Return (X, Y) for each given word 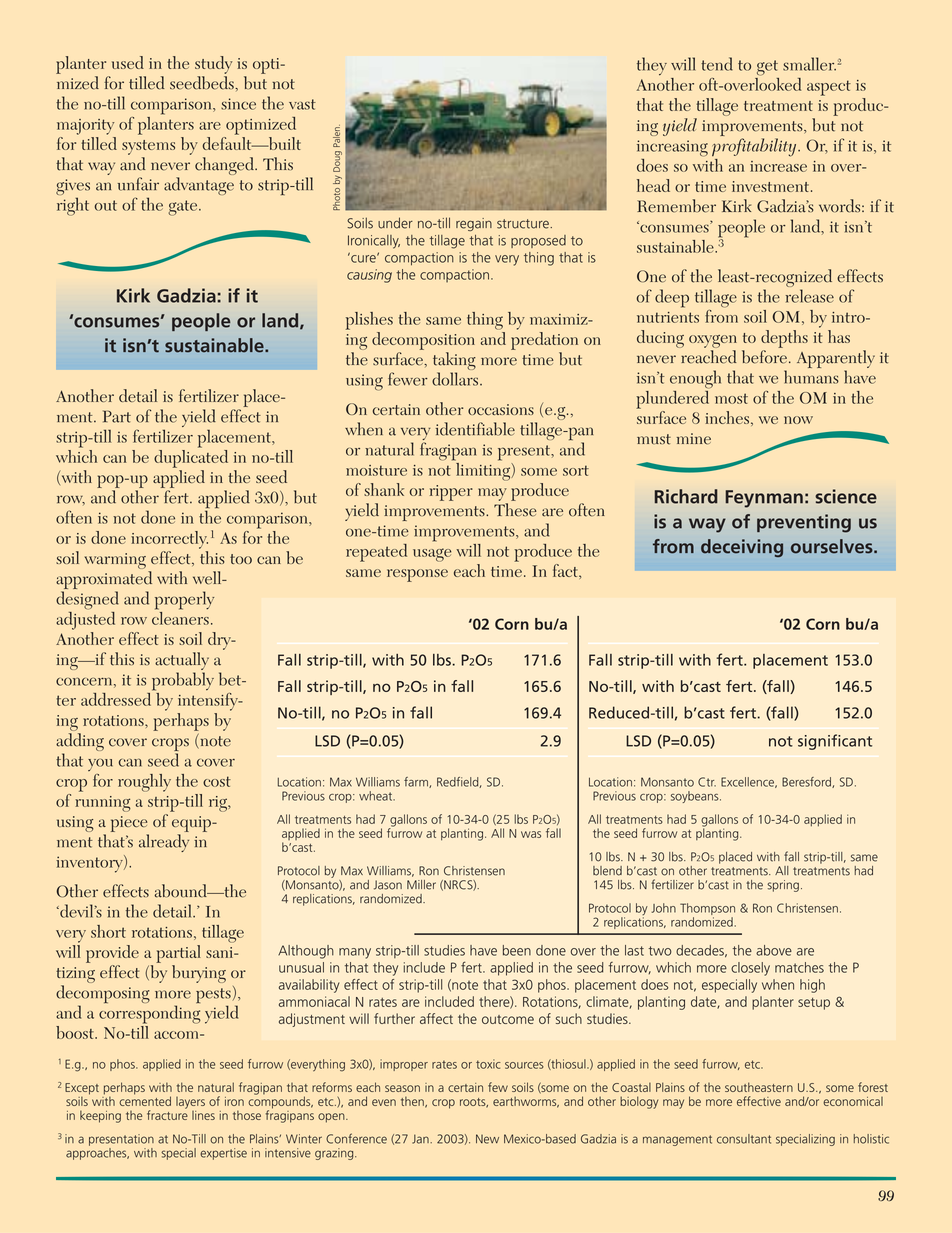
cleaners (180, 617)
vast (302, 104)
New (487, 1139)
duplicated (191, 457)
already (164, 843)
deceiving (742, 548)
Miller (421, 885)
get (767, 68)
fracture (167, 1114)
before (764, 357)
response (417, 575)
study (213, 65)
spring (783, 886)
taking (454, 362)
